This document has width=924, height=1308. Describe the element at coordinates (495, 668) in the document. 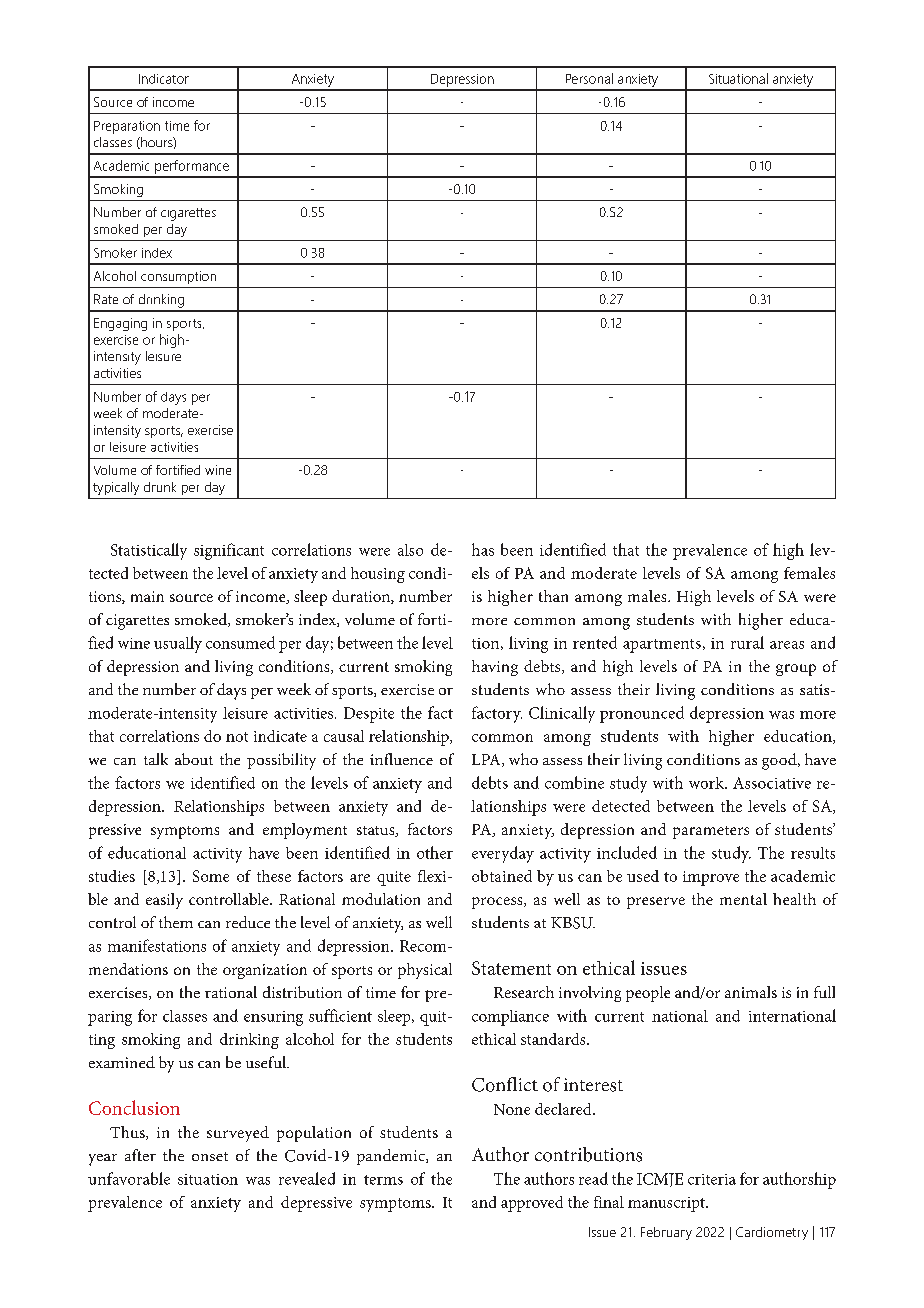

I see `having` at that location.
